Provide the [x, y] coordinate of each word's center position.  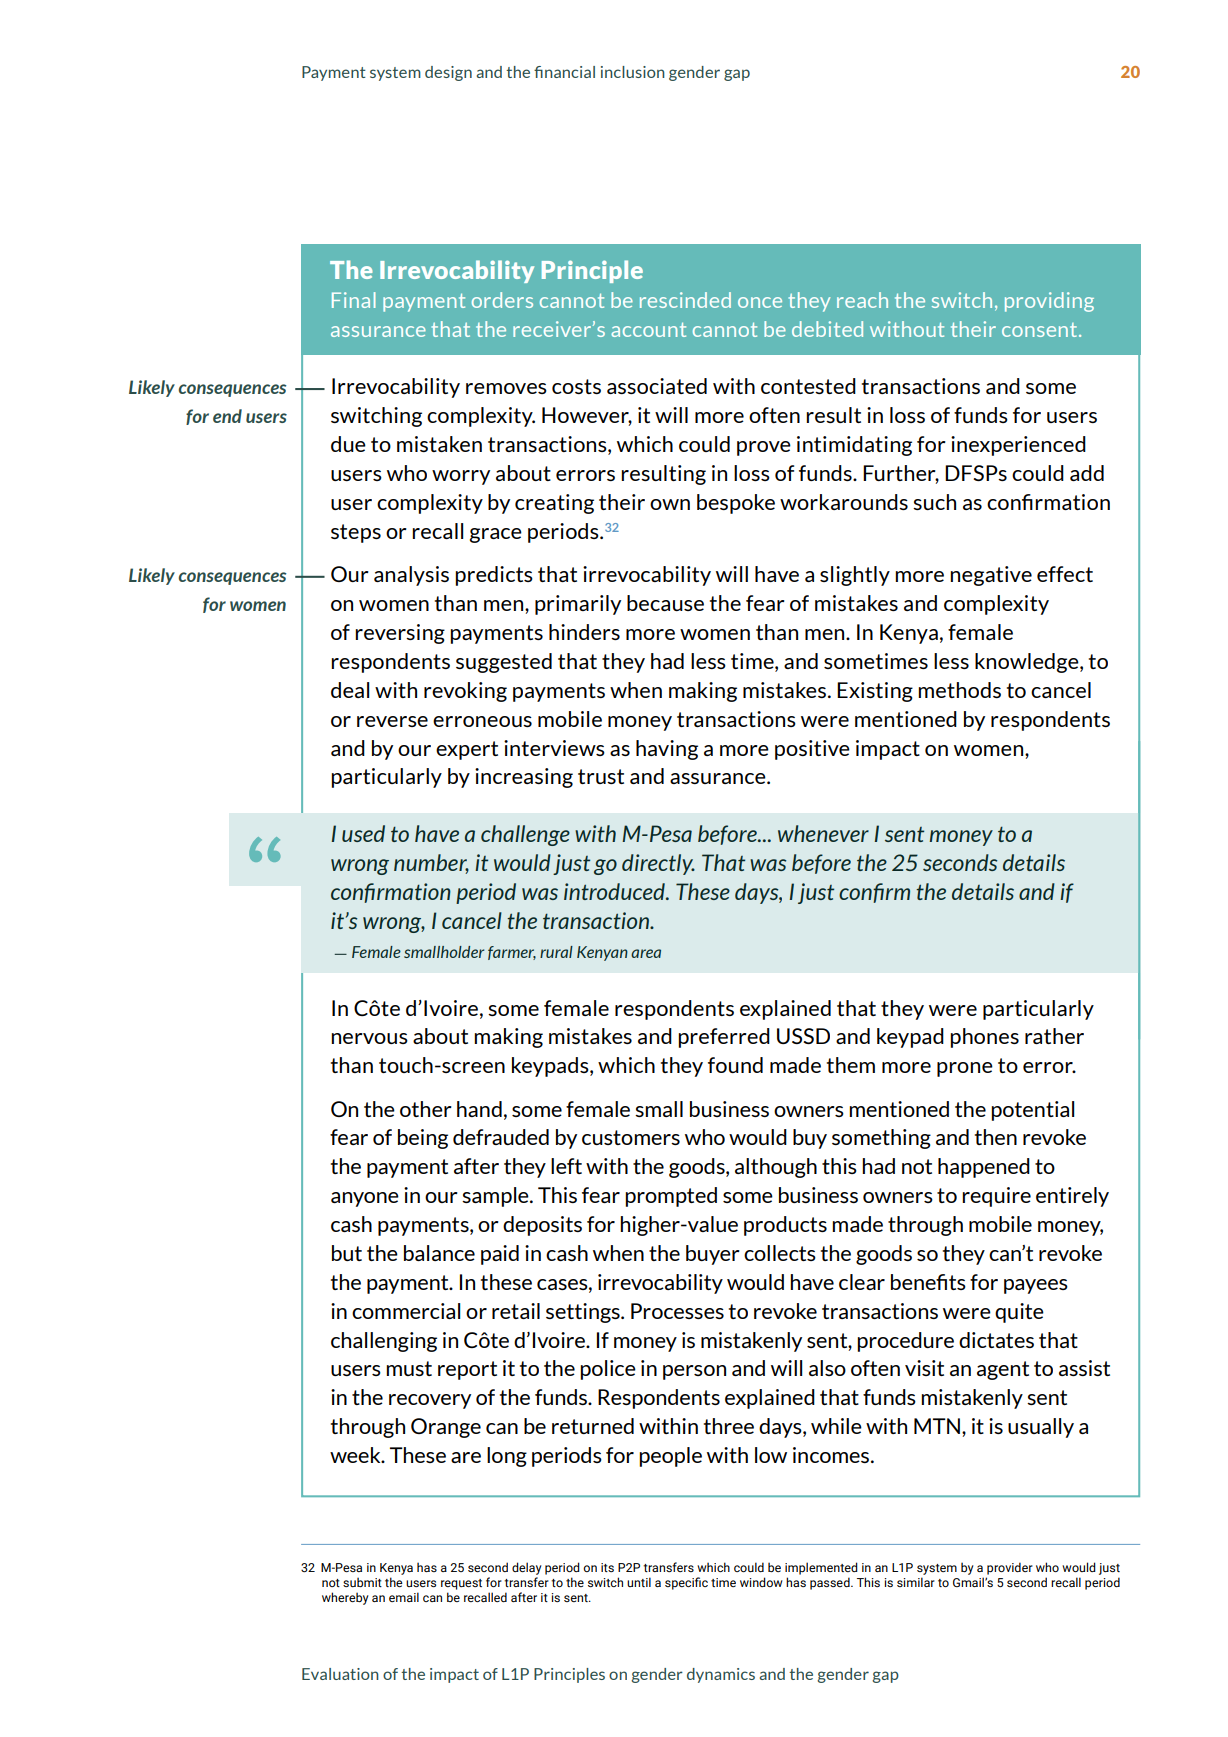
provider [1010, 1568]
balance [439, 1253]
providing [1049, 302]
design [448, 73]
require [996, 1197]
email [404, 1597]
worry [461, 477]
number [431, 864]
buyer [713, 1255]
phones [984, 1038]
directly [658, 864]
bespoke [736, 504]
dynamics [721, 1675]
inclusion [633, 72]
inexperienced [1018, 446]
